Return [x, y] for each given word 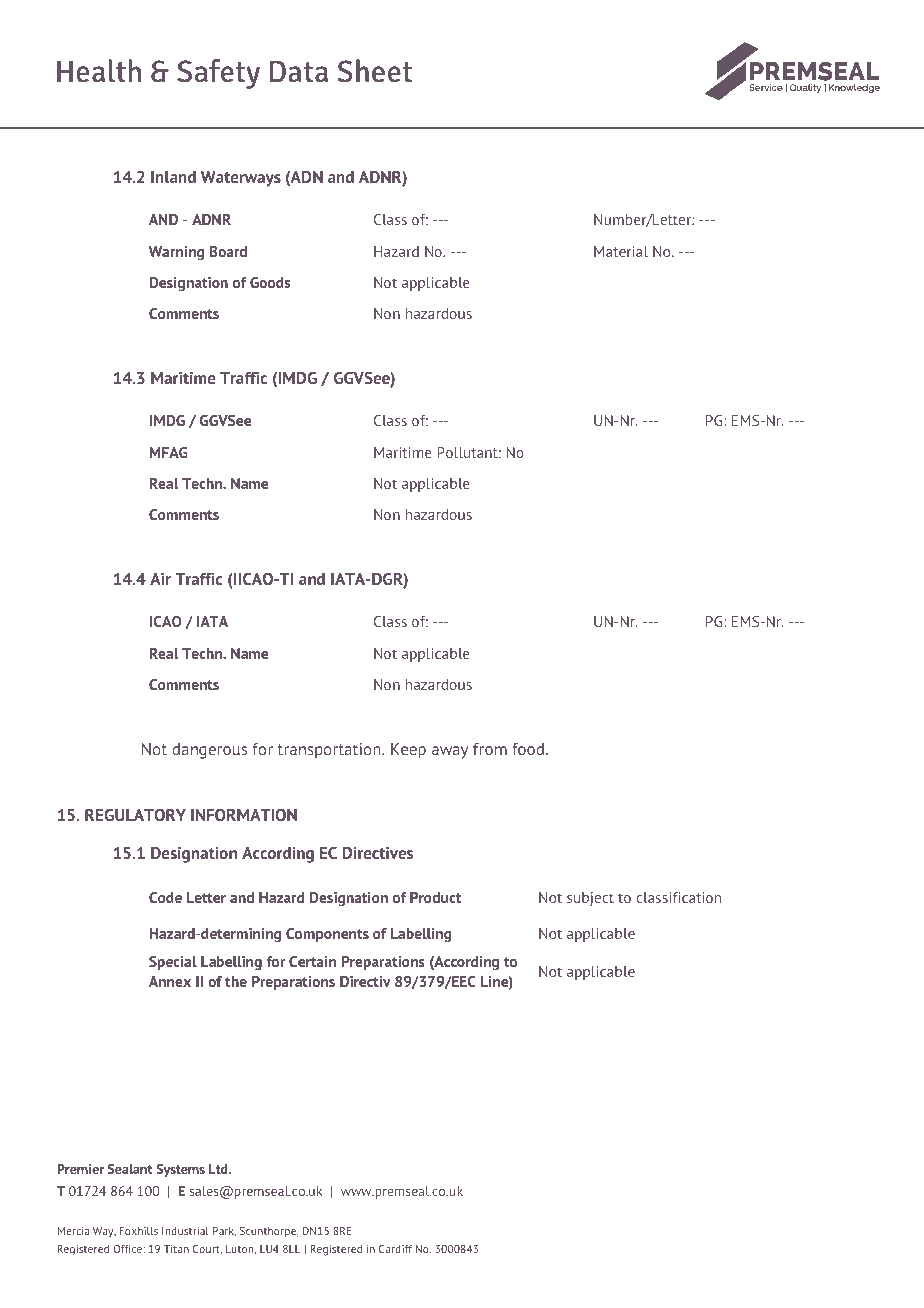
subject [590, 899]
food [528, 749]
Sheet [374, 71]
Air [160, 579]
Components [327, 935]
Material [621, 251]
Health [99, 71]
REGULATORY [135, 815]
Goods [270, 282]
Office [128, 1249]
